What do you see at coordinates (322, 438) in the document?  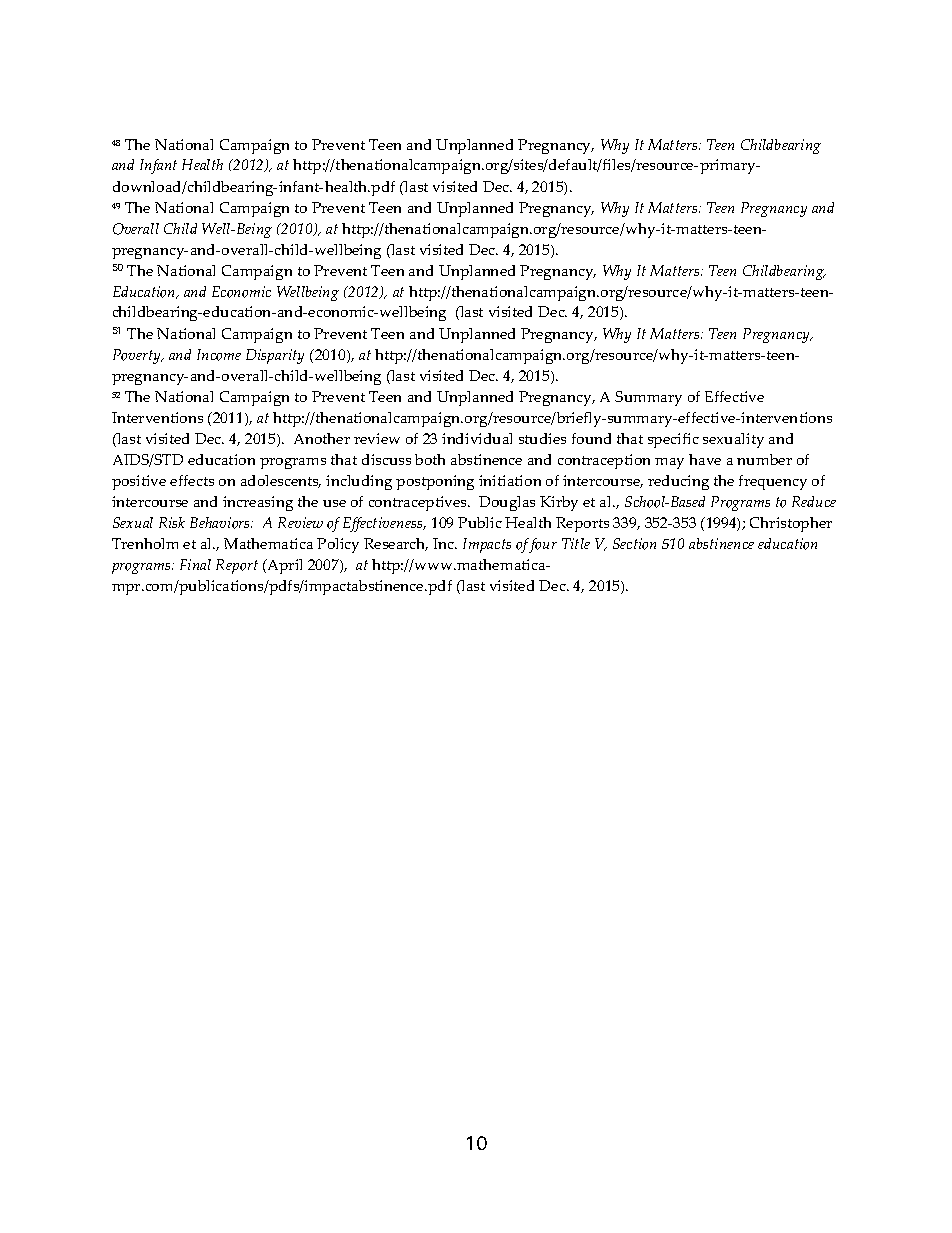 I see `Another` at bounding box center [322, 438].
